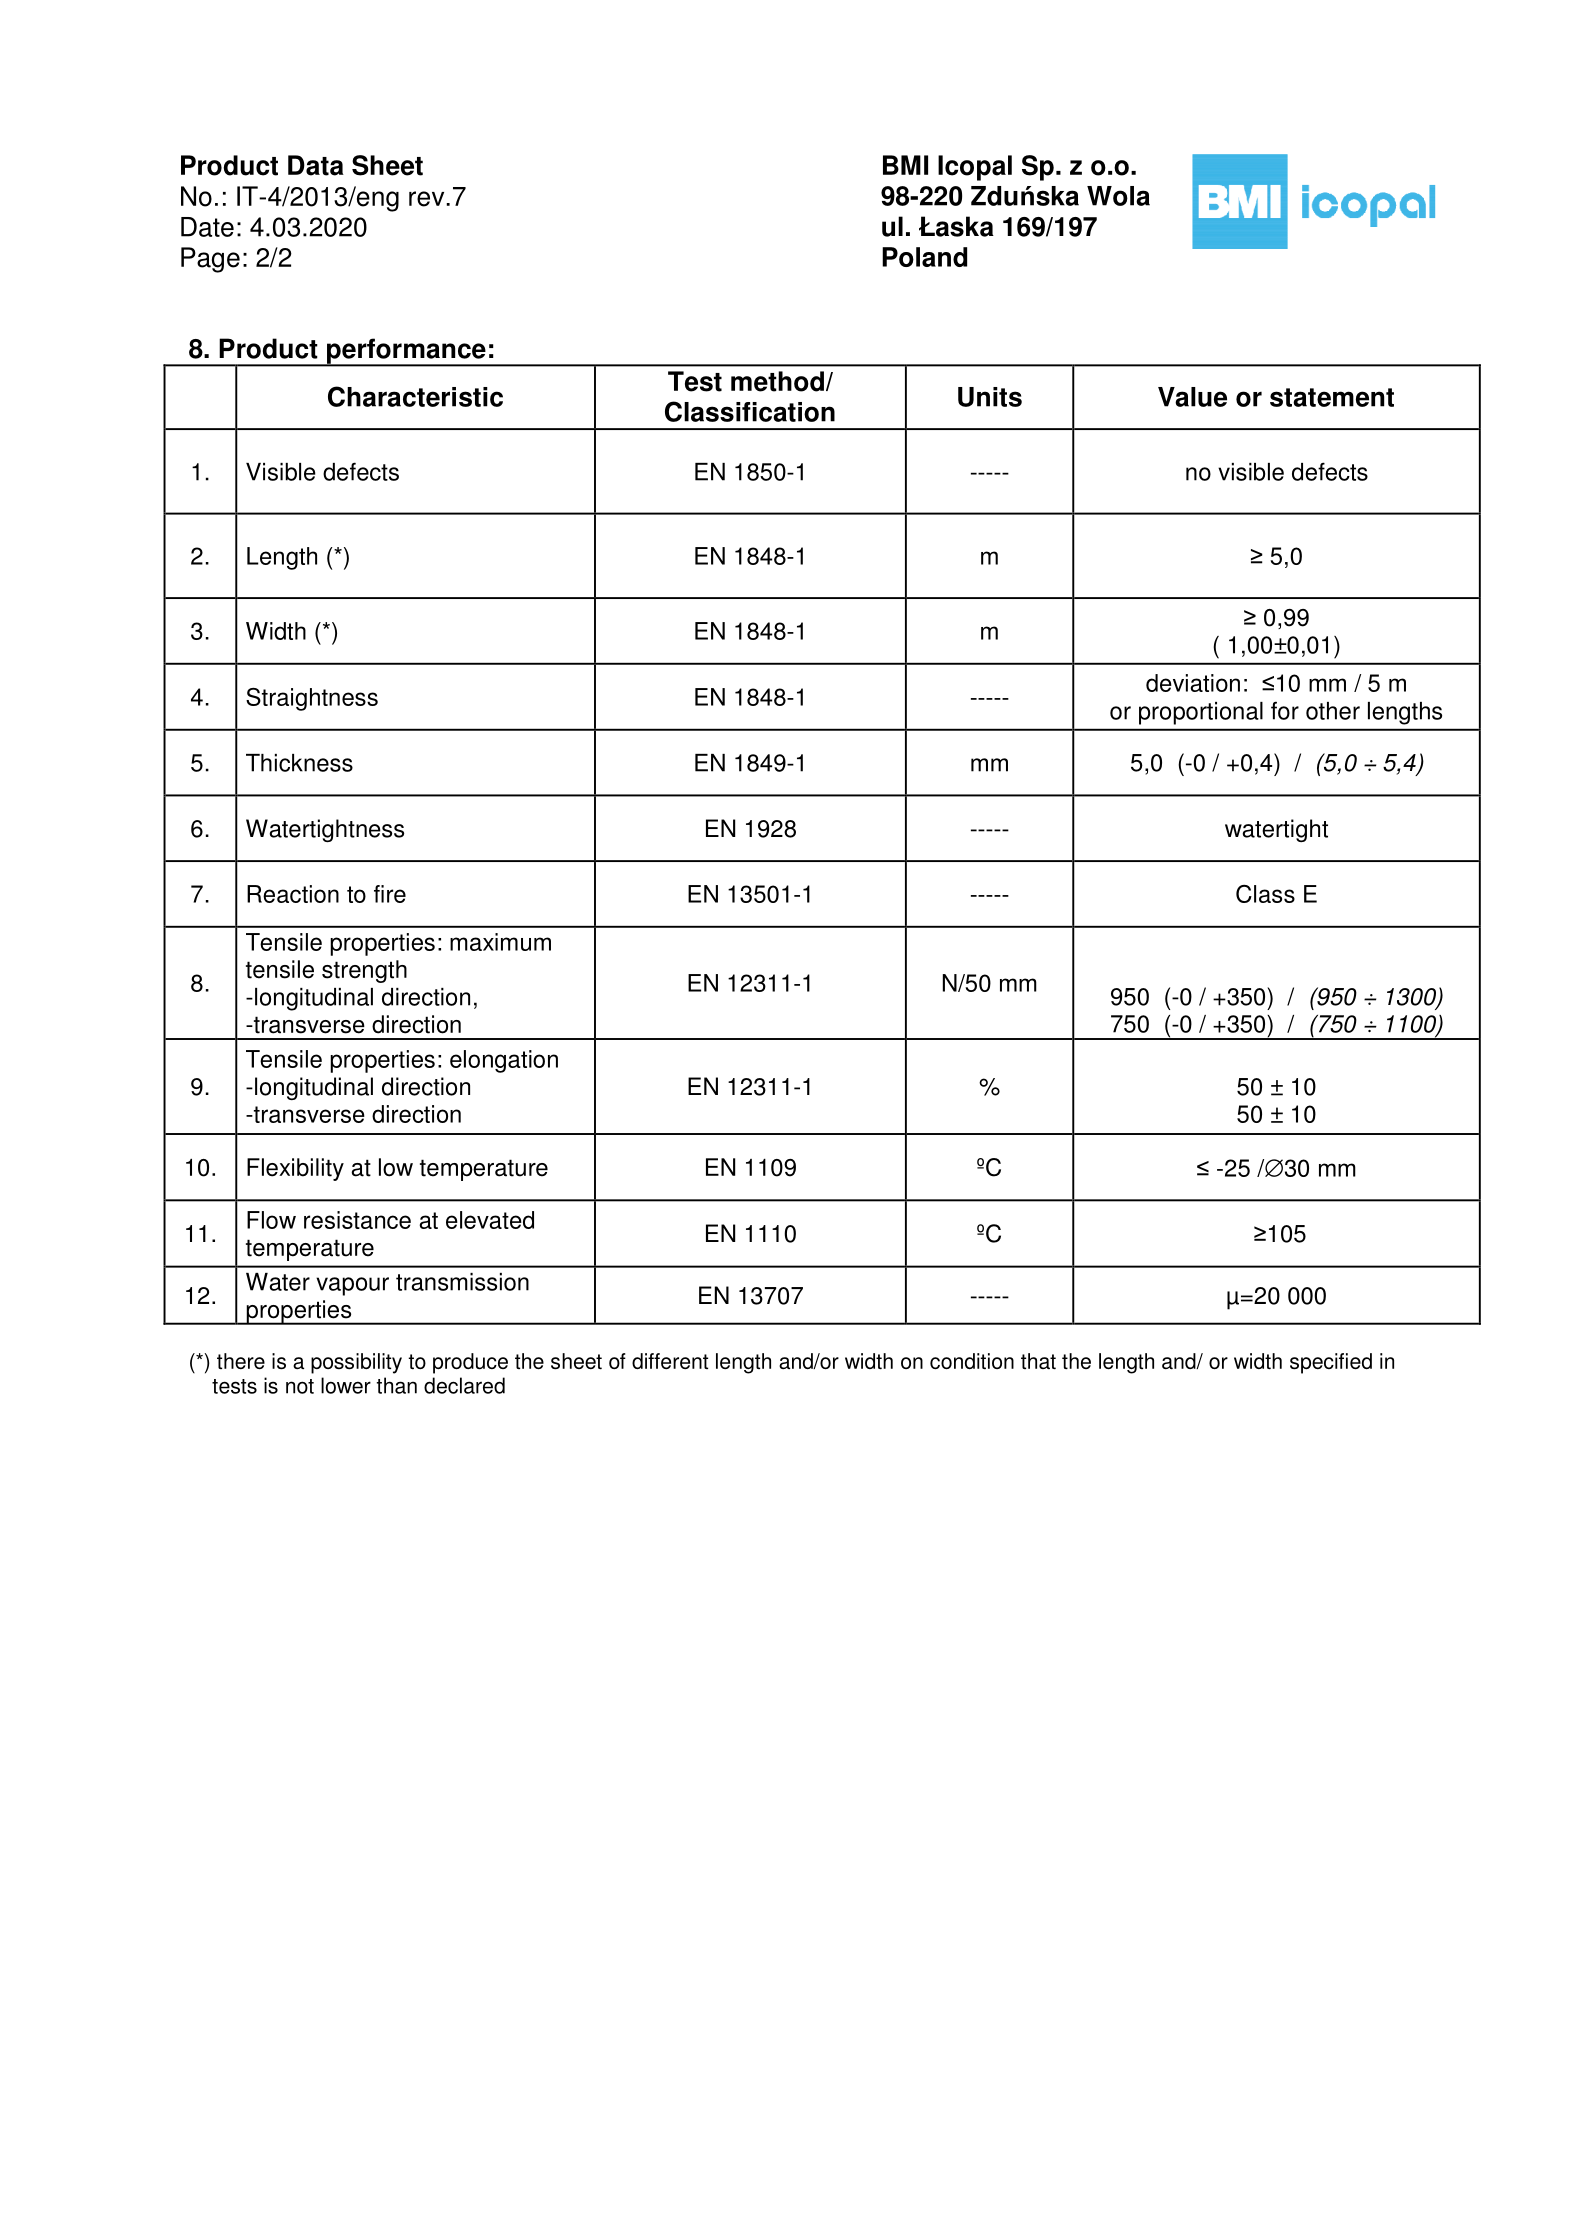  What do you see at coordinates (316, 165) in the page?
I see `Data` at bounding box center [316, 165].
